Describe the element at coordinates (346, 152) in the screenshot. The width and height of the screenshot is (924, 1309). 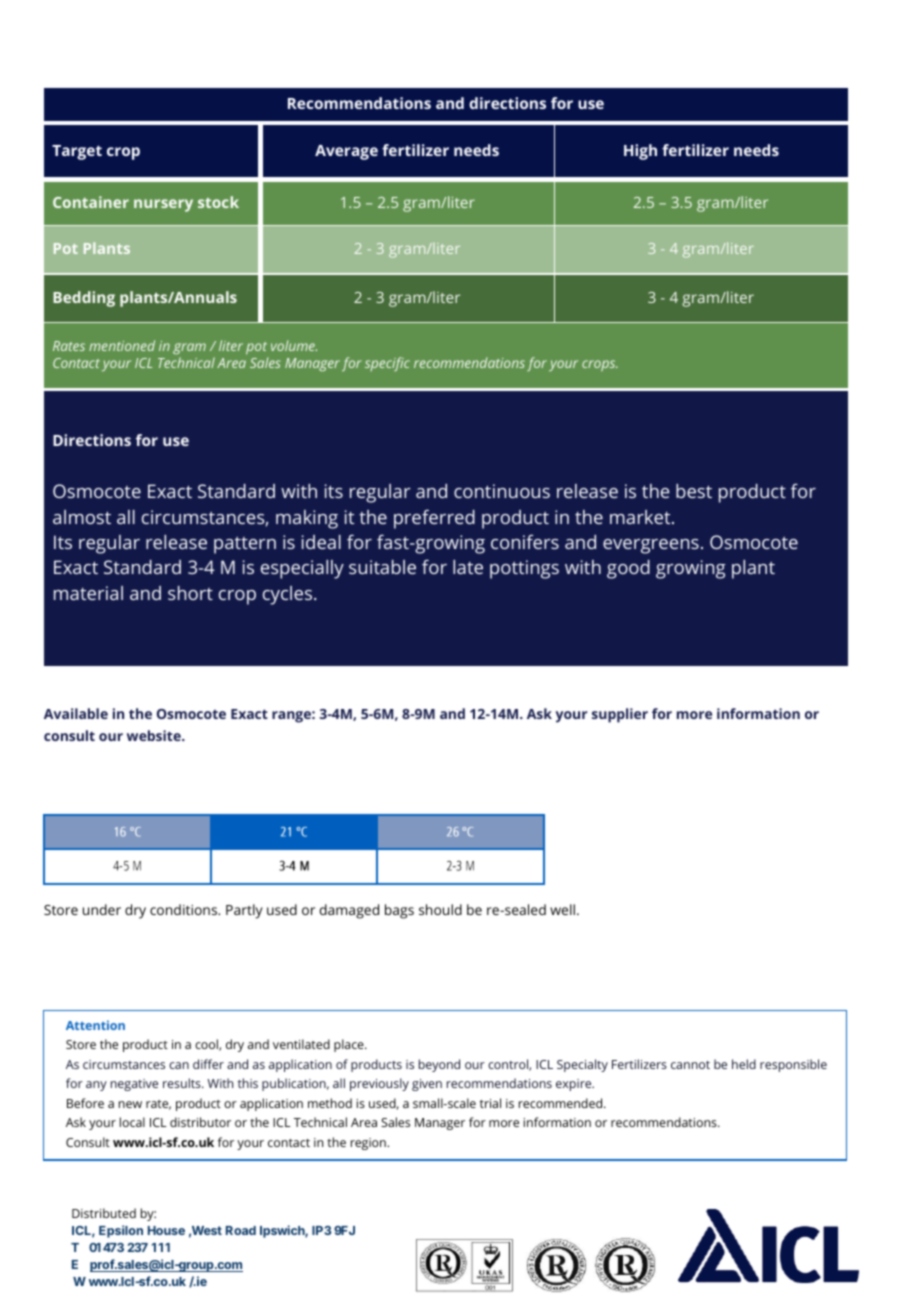
I see `Average` at that location.
